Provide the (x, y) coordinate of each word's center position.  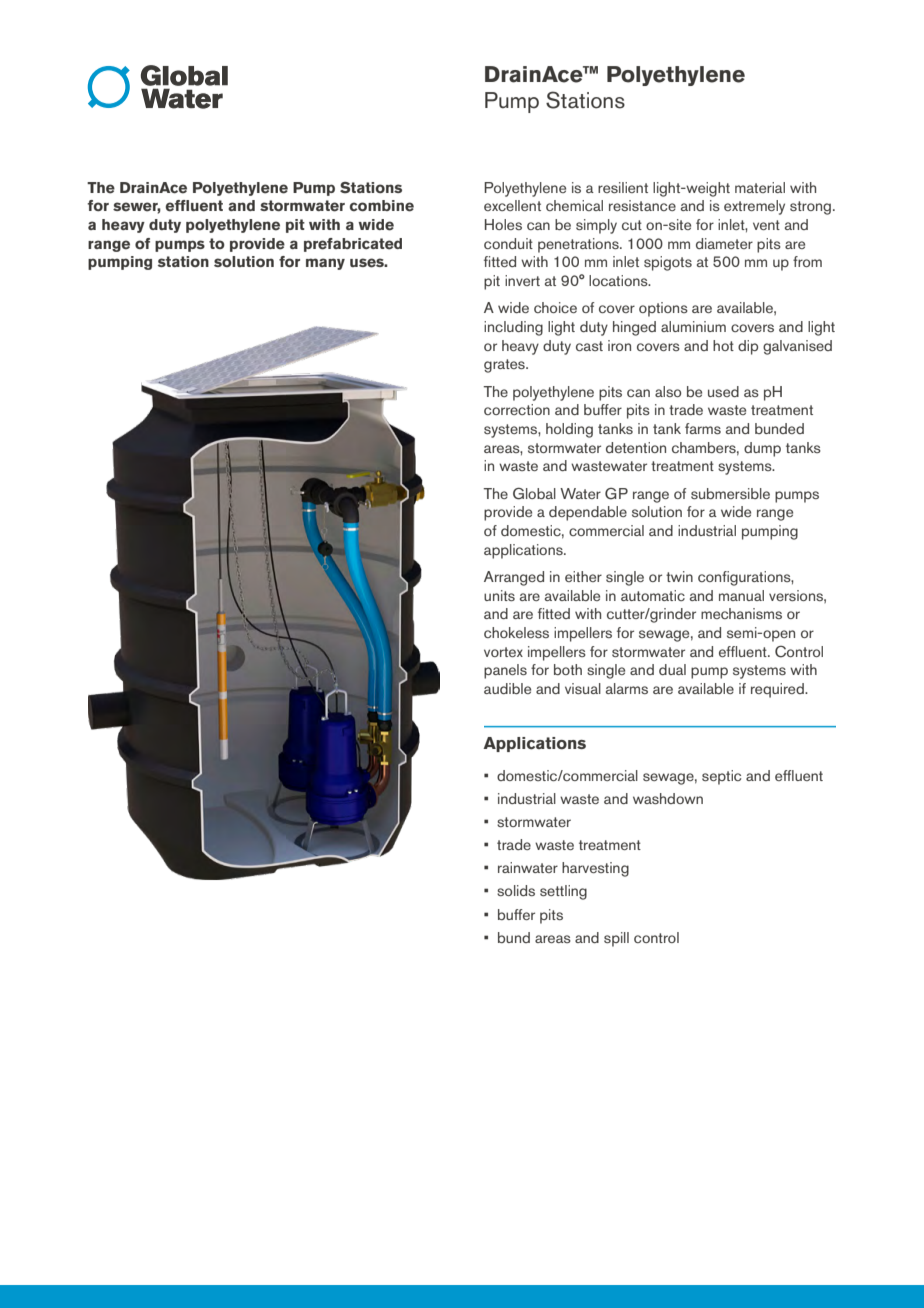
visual (583, 688)
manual (741, 595)
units (499, 595)
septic (721, 777)
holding (569, 430)
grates (505, 366)
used (723, 391)
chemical (574, 205)
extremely (754, 207)
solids (516, 890)
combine (382, 206)
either (583, 576)
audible (507, 688)
